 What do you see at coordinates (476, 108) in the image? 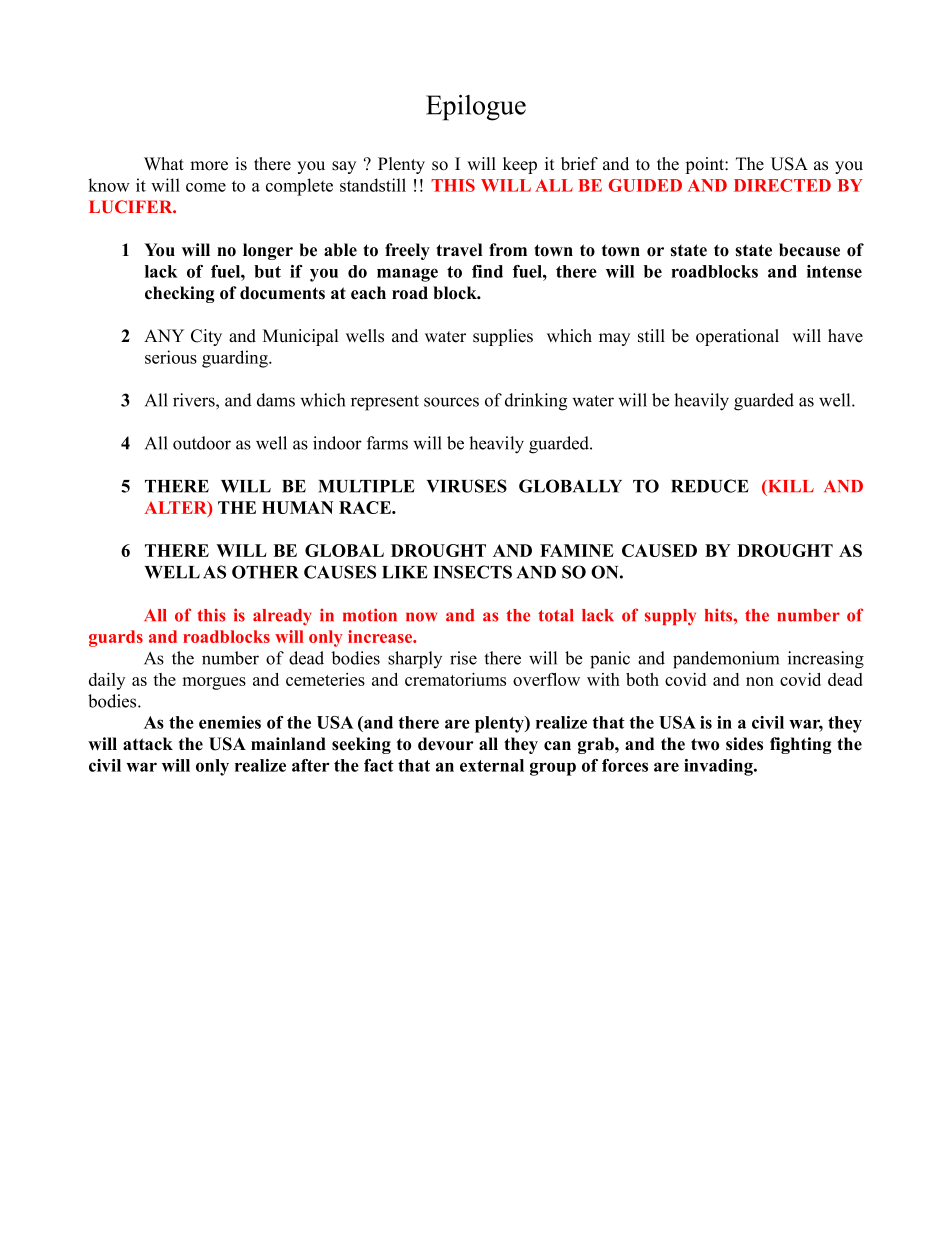
I see `Epilogue` at bounding box center [476, 108].
